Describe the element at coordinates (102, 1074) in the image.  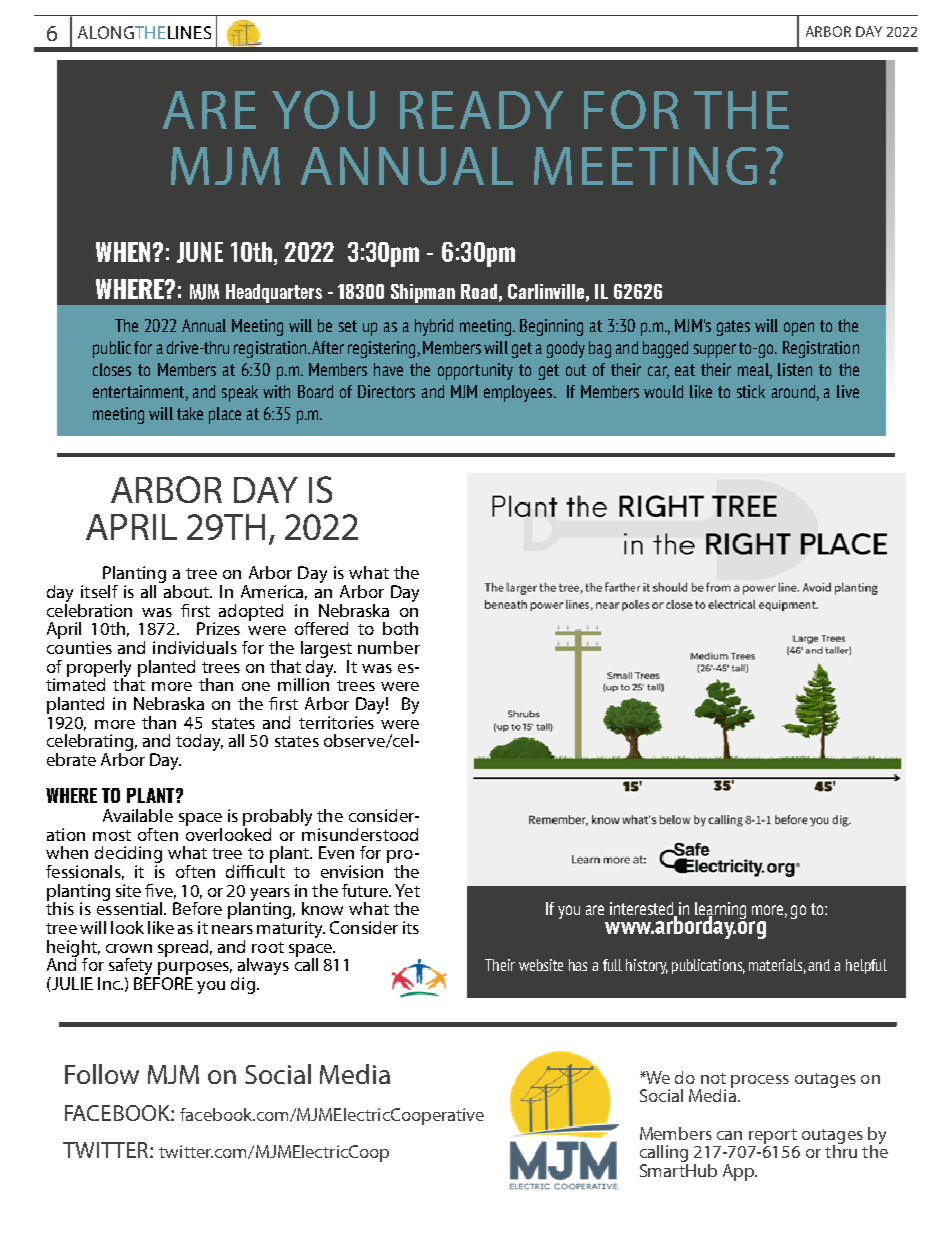
I see `Follow` at that location.
